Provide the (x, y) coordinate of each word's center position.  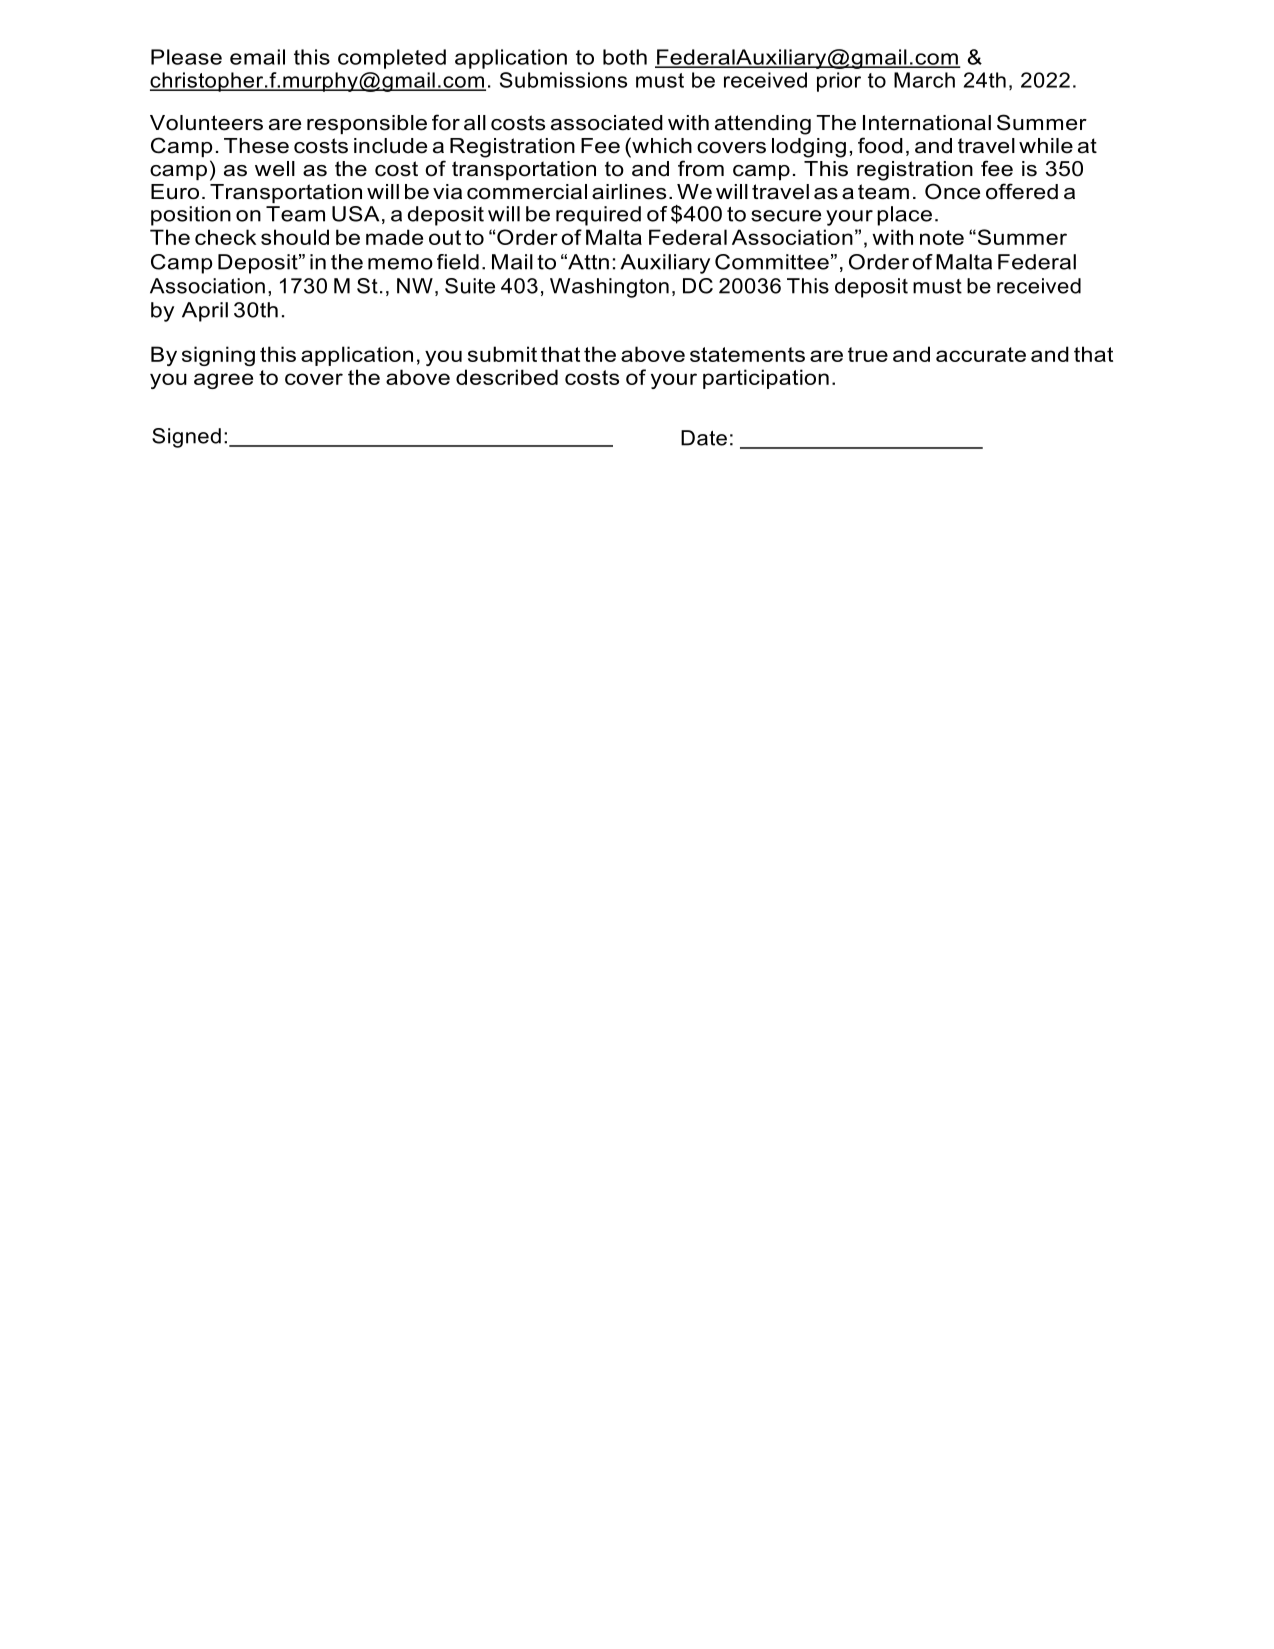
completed (392, 59)
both (625, 57)
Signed (186, 438)
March (924, 80)
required (598, 216)
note (942, 237)
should (295, 237)
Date (704, 438)
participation (766, 379)
